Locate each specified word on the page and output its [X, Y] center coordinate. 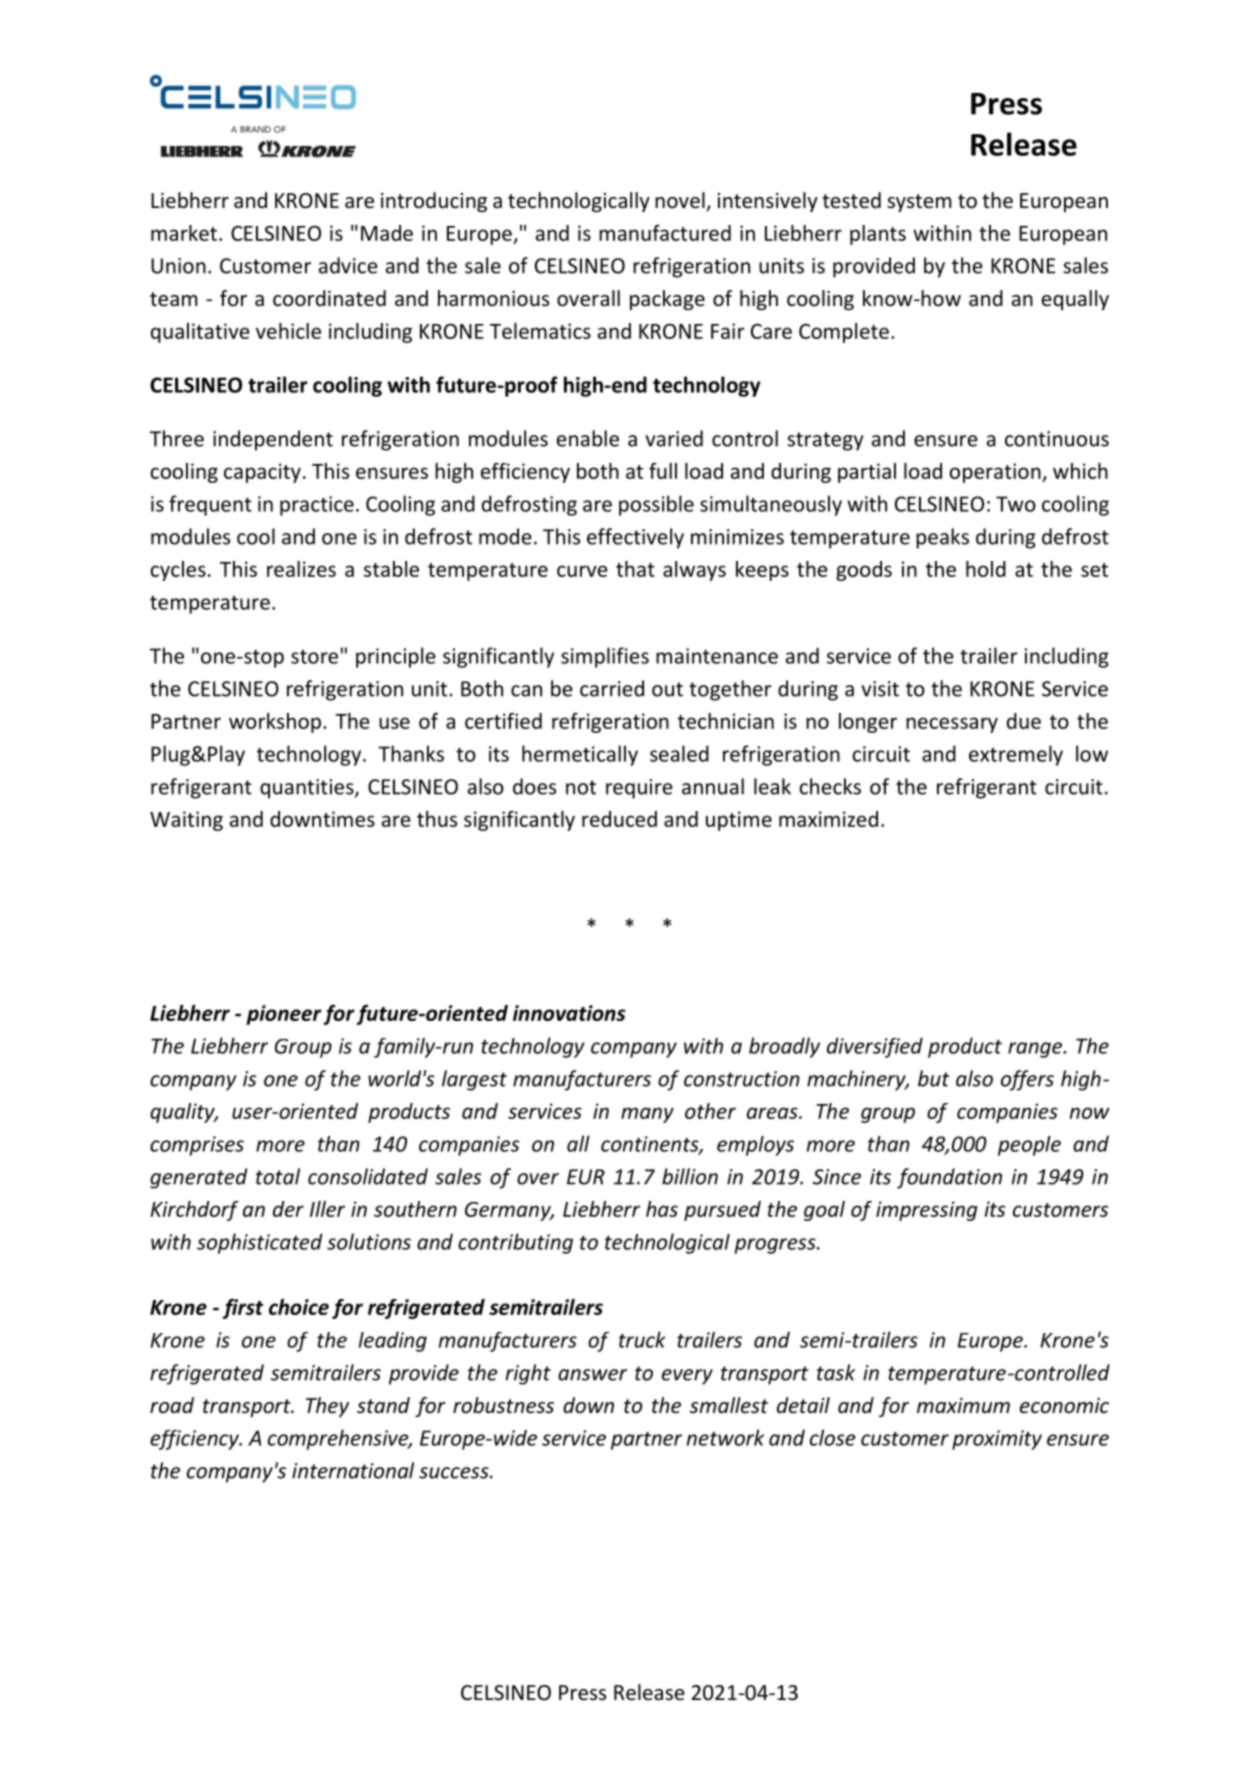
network [725, 1437]
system [919, 203]
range [1036, 1050]
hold [986, 569]
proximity [997, 1440]
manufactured [665, 233]
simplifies [605, 657]
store [314, 657]
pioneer [284, 1015]
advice [348, 265]
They [327, 1407]
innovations [569, 1013]
